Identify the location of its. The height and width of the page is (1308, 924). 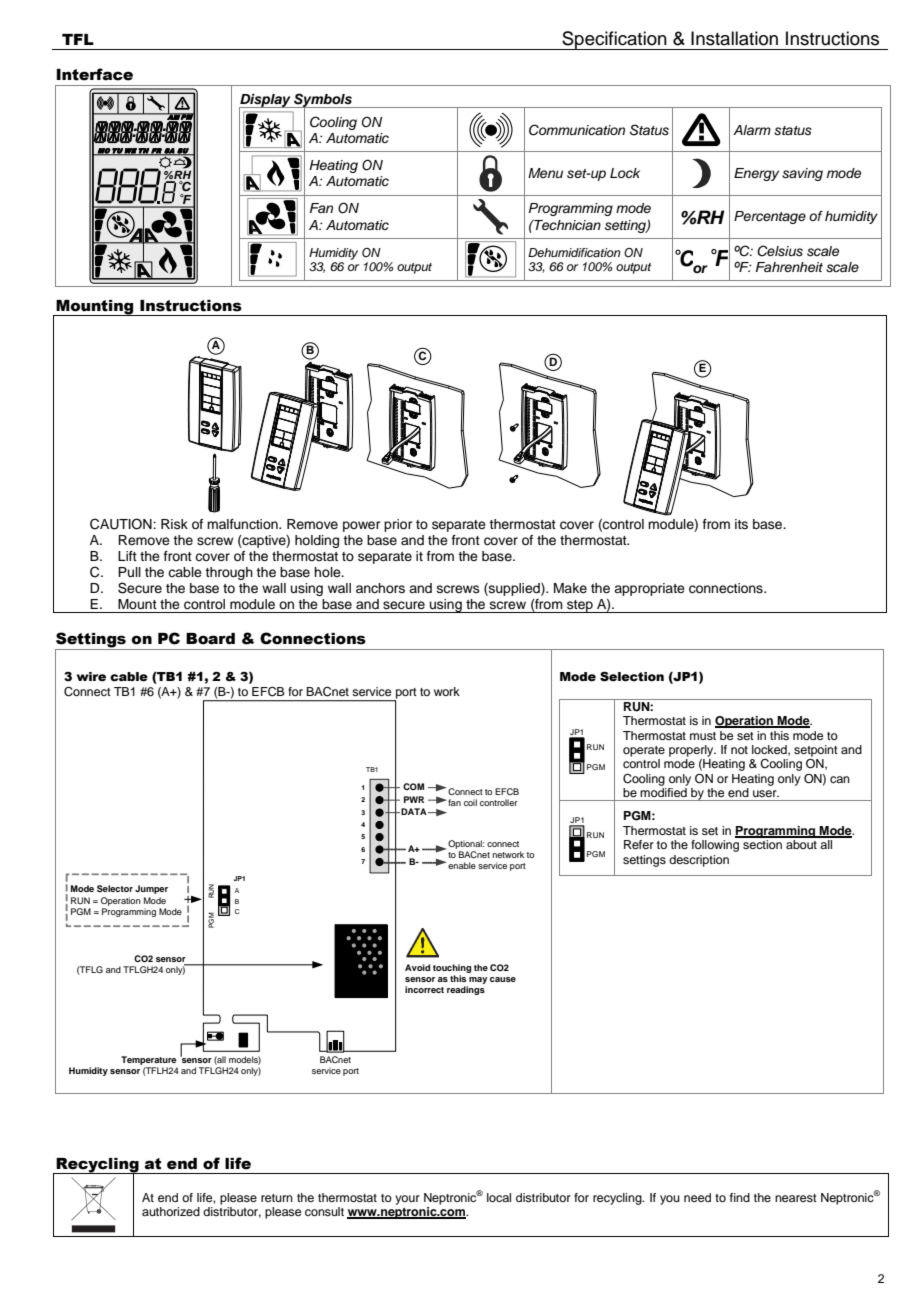
(741, 524).
